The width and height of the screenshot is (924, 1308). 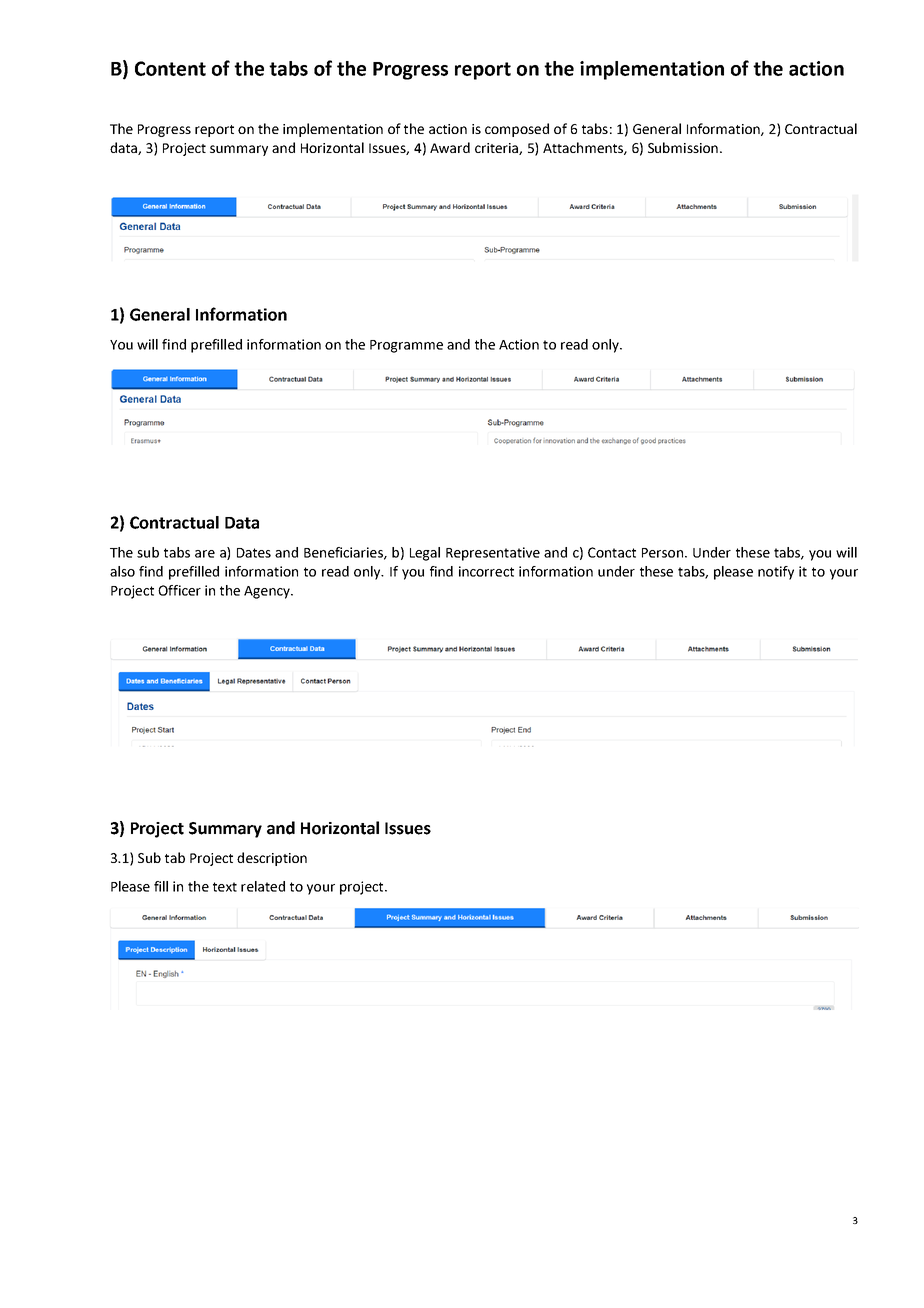 What do you see at coordinates (179, 590) in the screenshot?
I see `Officer` at bounding box center [179, 590].
